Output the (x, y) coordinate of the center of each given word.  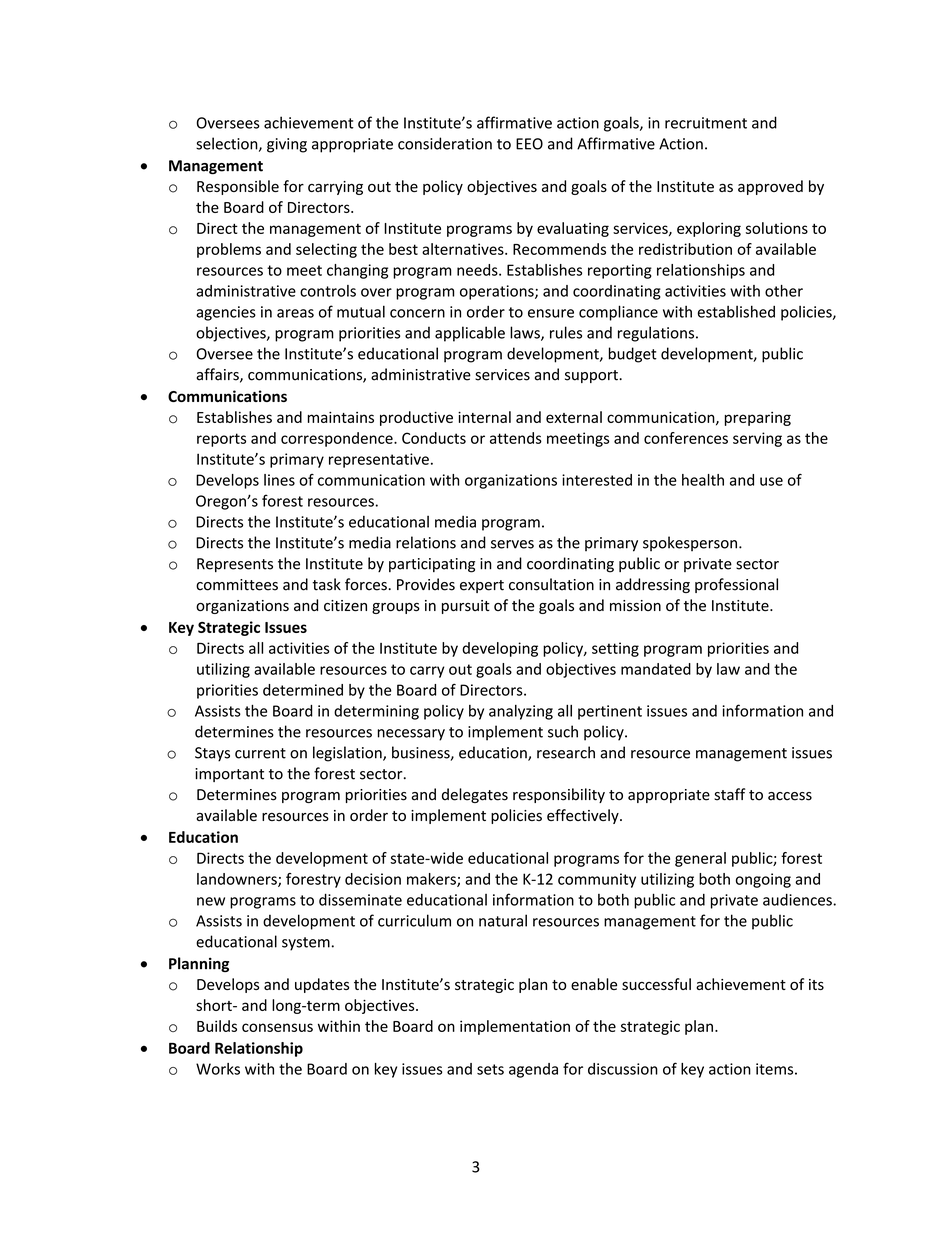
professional (736, 585)
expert (482, 586)
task (326, 584)
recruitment (706, 123)
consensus (277, 1027)
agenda (533, 1070)
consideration (445, 143)
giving (287, 145)
